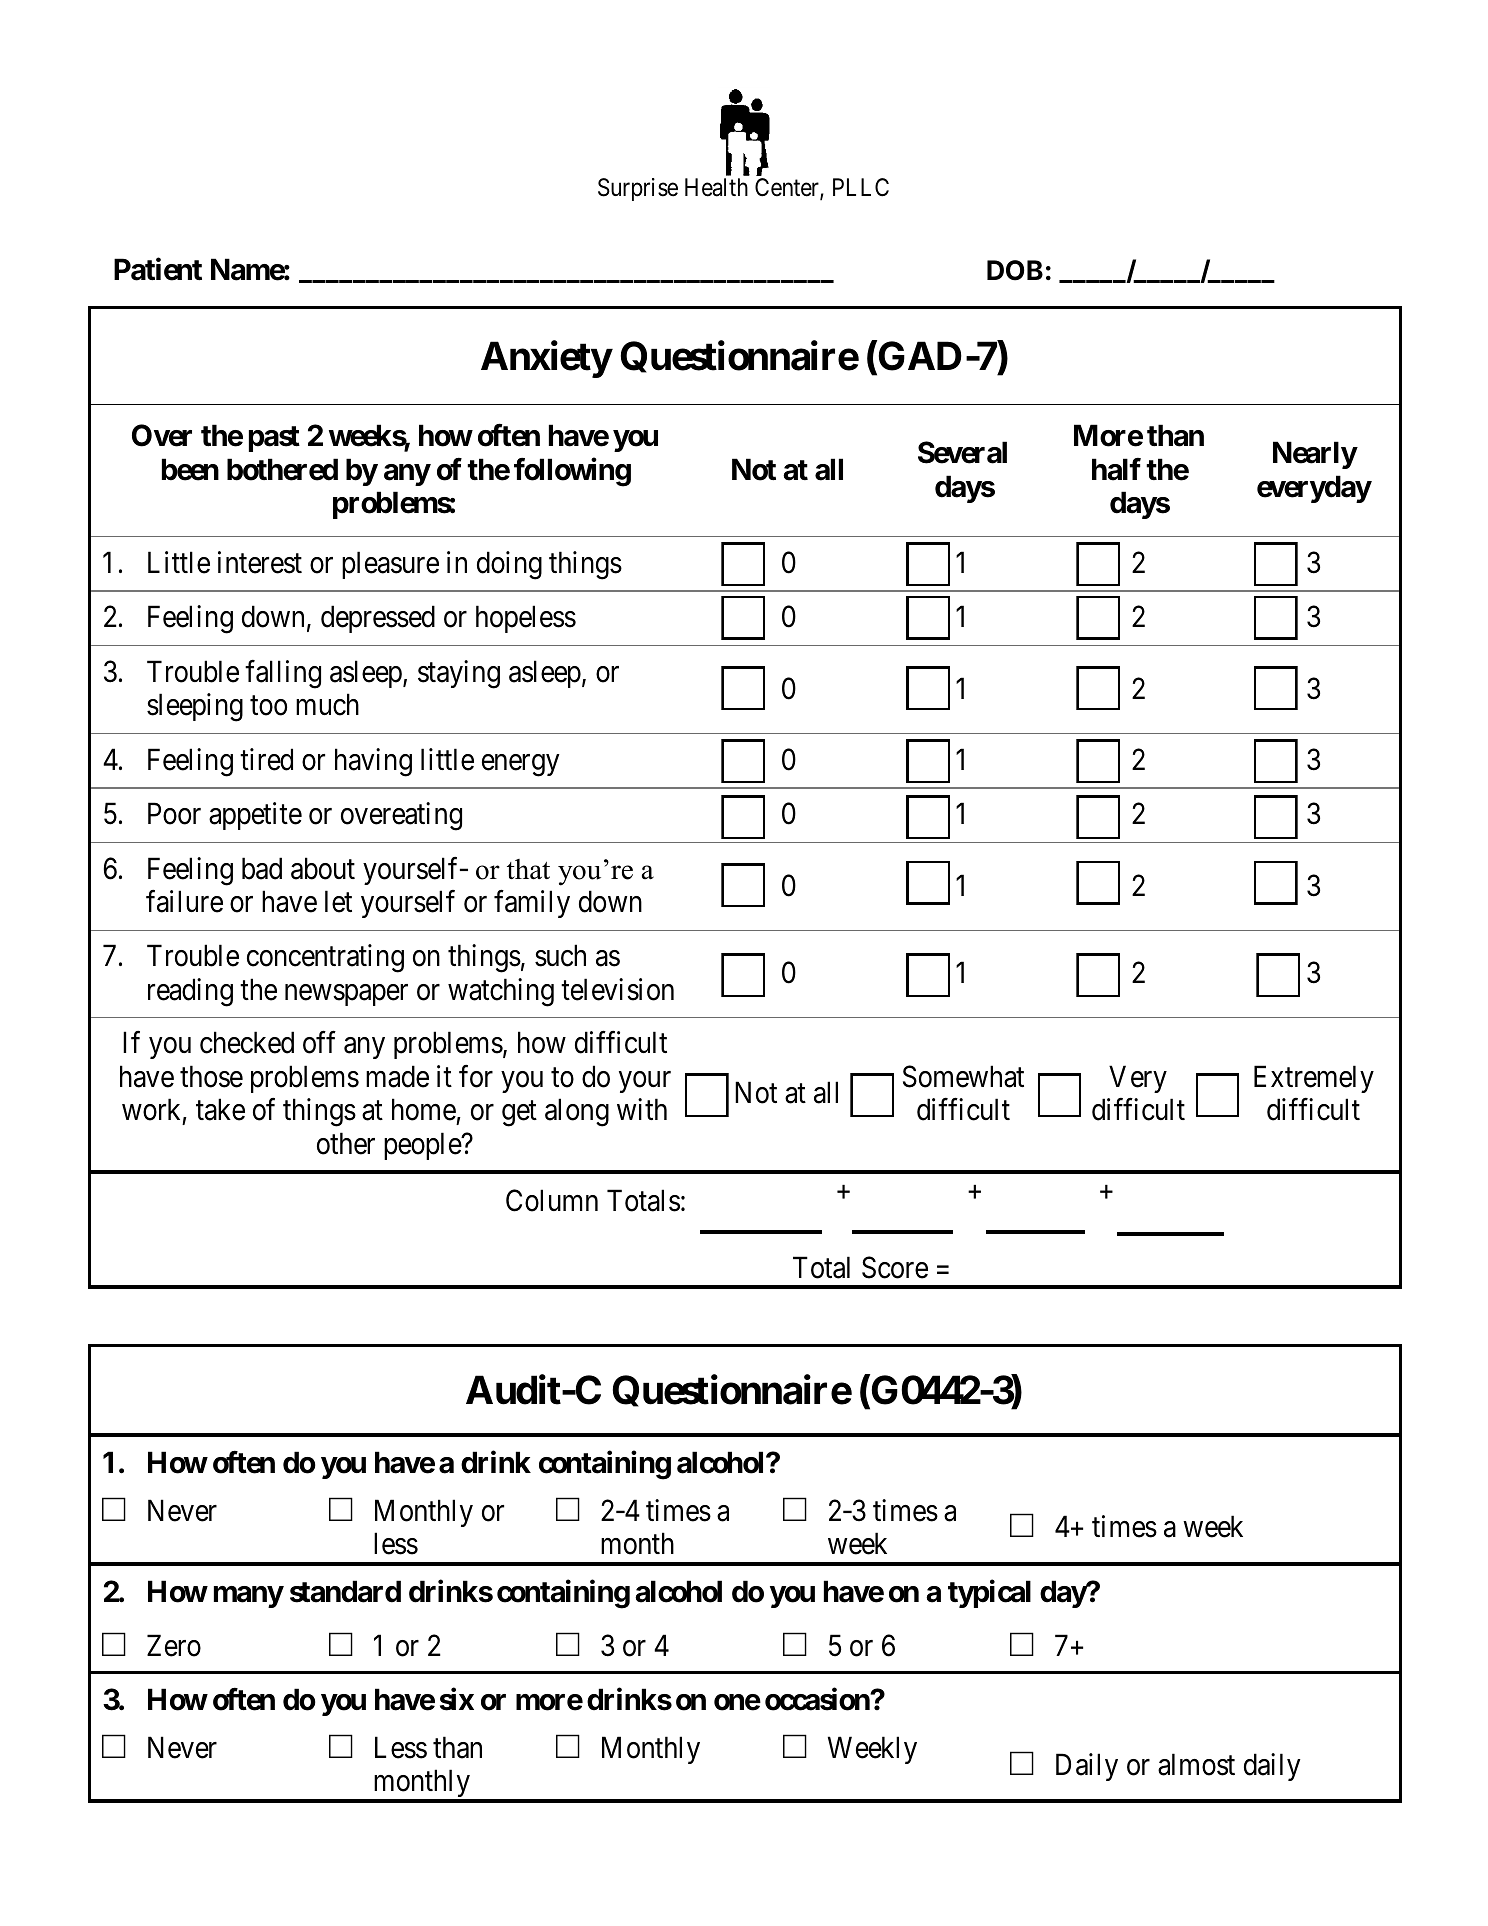 The width and height of the page is (1488, 1926). Describe the element at coordinates (174, 1646) in the page. I see `Zero` at that location.
